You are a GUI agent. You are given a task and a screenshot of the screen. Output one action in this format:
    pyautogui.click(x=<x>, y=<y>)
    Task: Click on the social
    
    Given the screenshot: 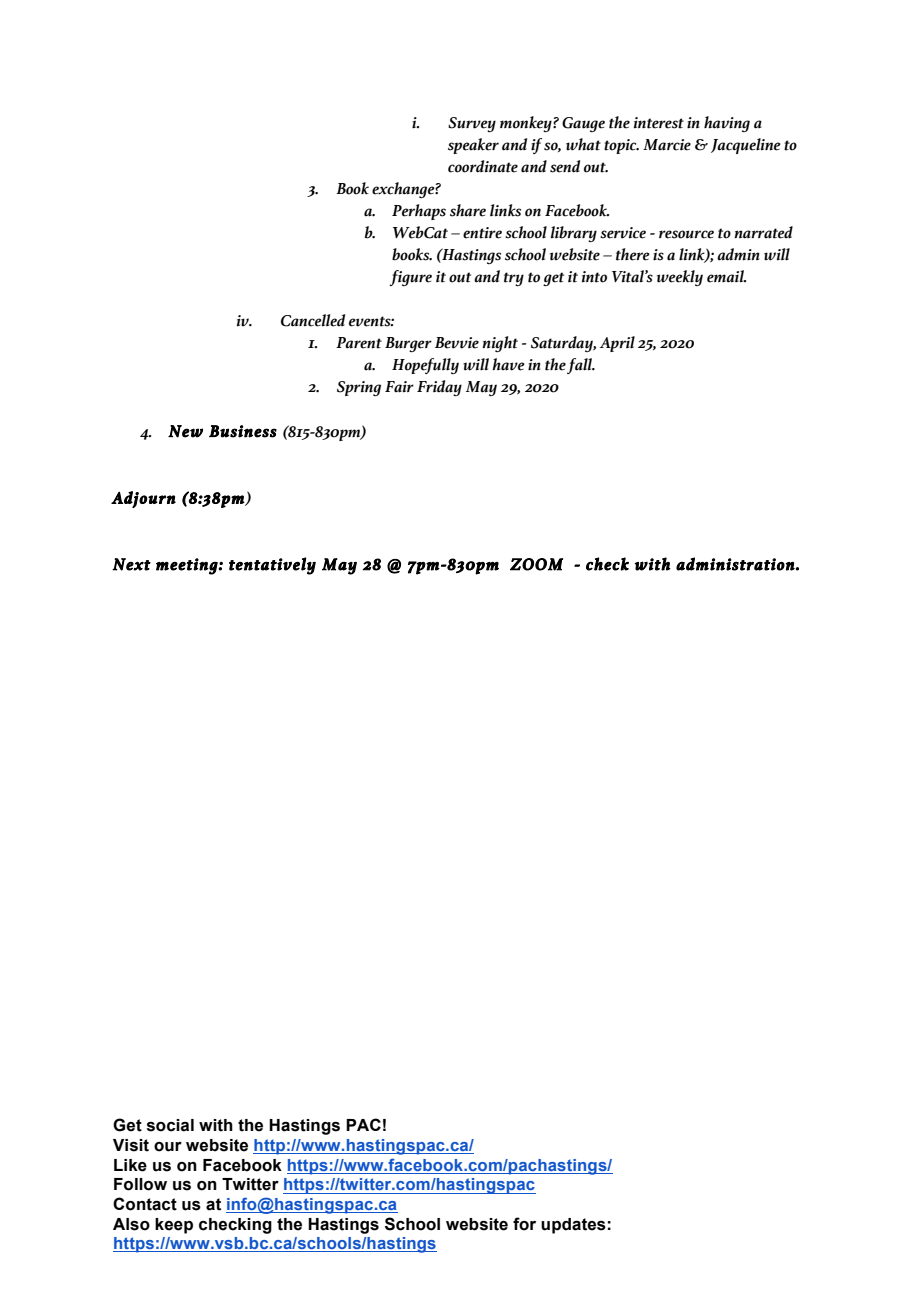 What is the action you would take?
    pyautogui.click(x=170, y=1125)
